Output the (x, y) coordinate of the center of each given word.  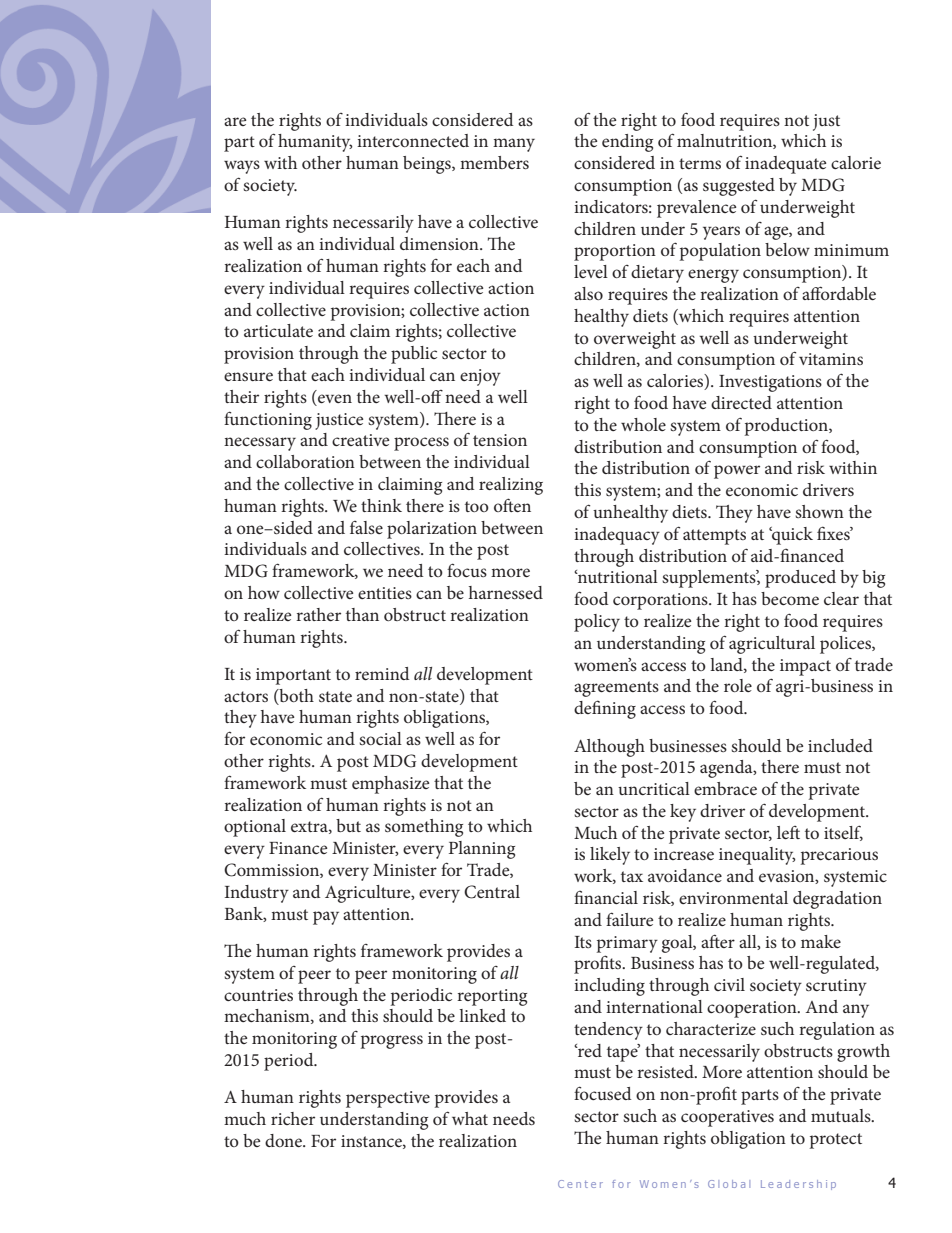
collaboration (305, 461)
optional (255, 828)
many (514, 145)
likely (610, 856)
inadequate (785, 165)
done (284, 1140)
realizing (511, 486)
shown (819, 511)
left (788, 832)
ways (242, 167)
